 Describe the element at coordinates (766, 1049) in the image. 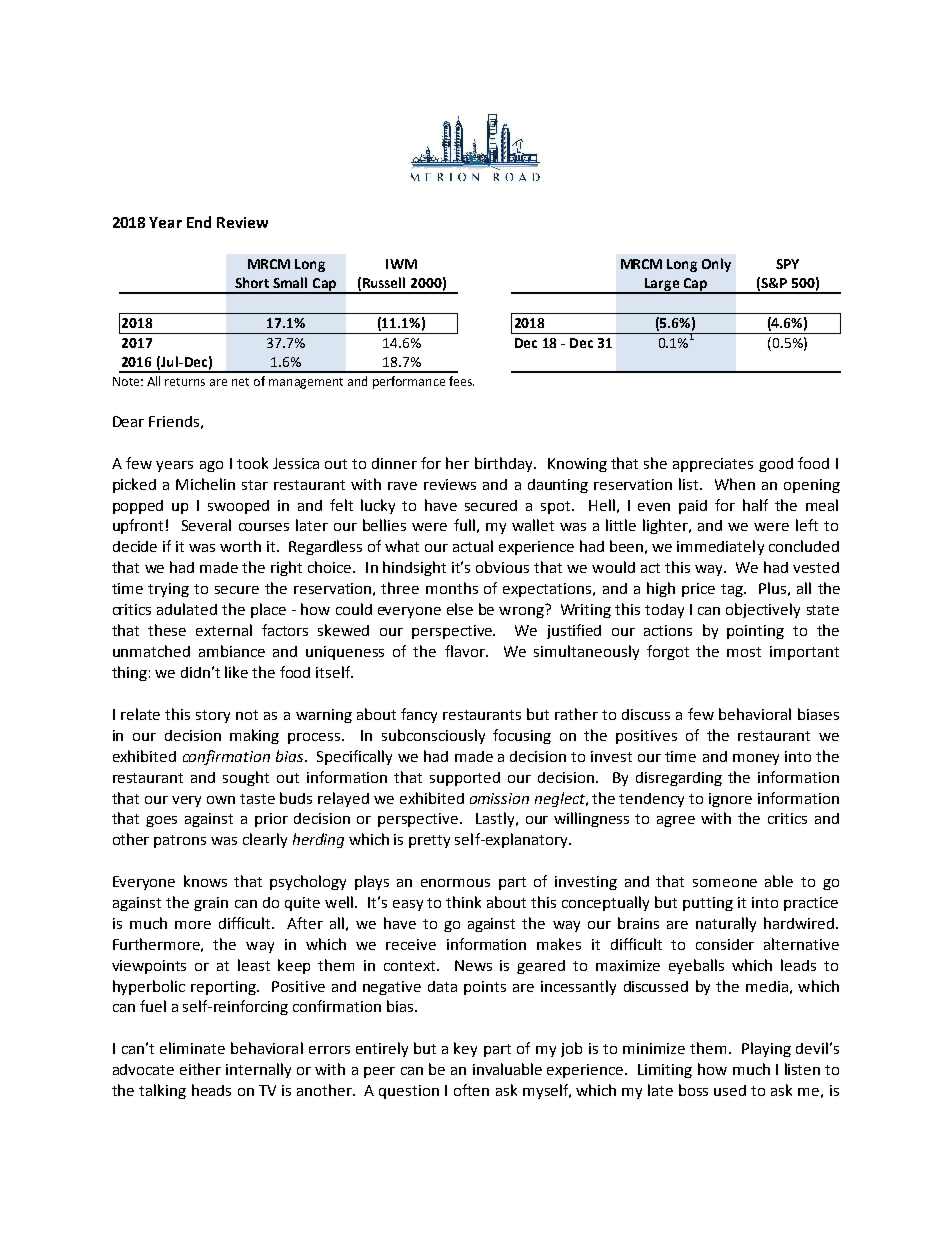

I see `Playing` at that location.
